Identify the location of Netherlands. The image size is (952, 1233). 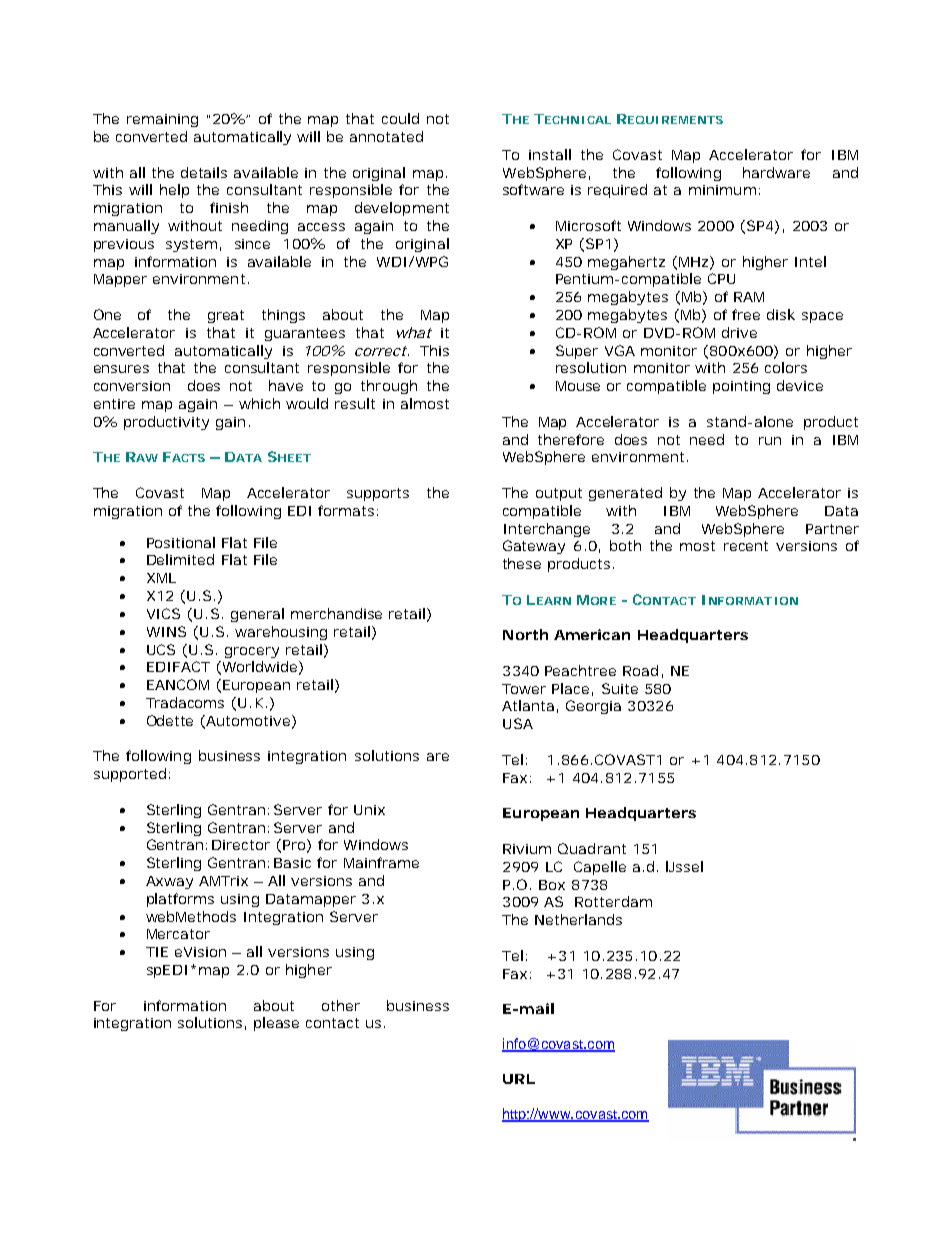
(578, 919).
